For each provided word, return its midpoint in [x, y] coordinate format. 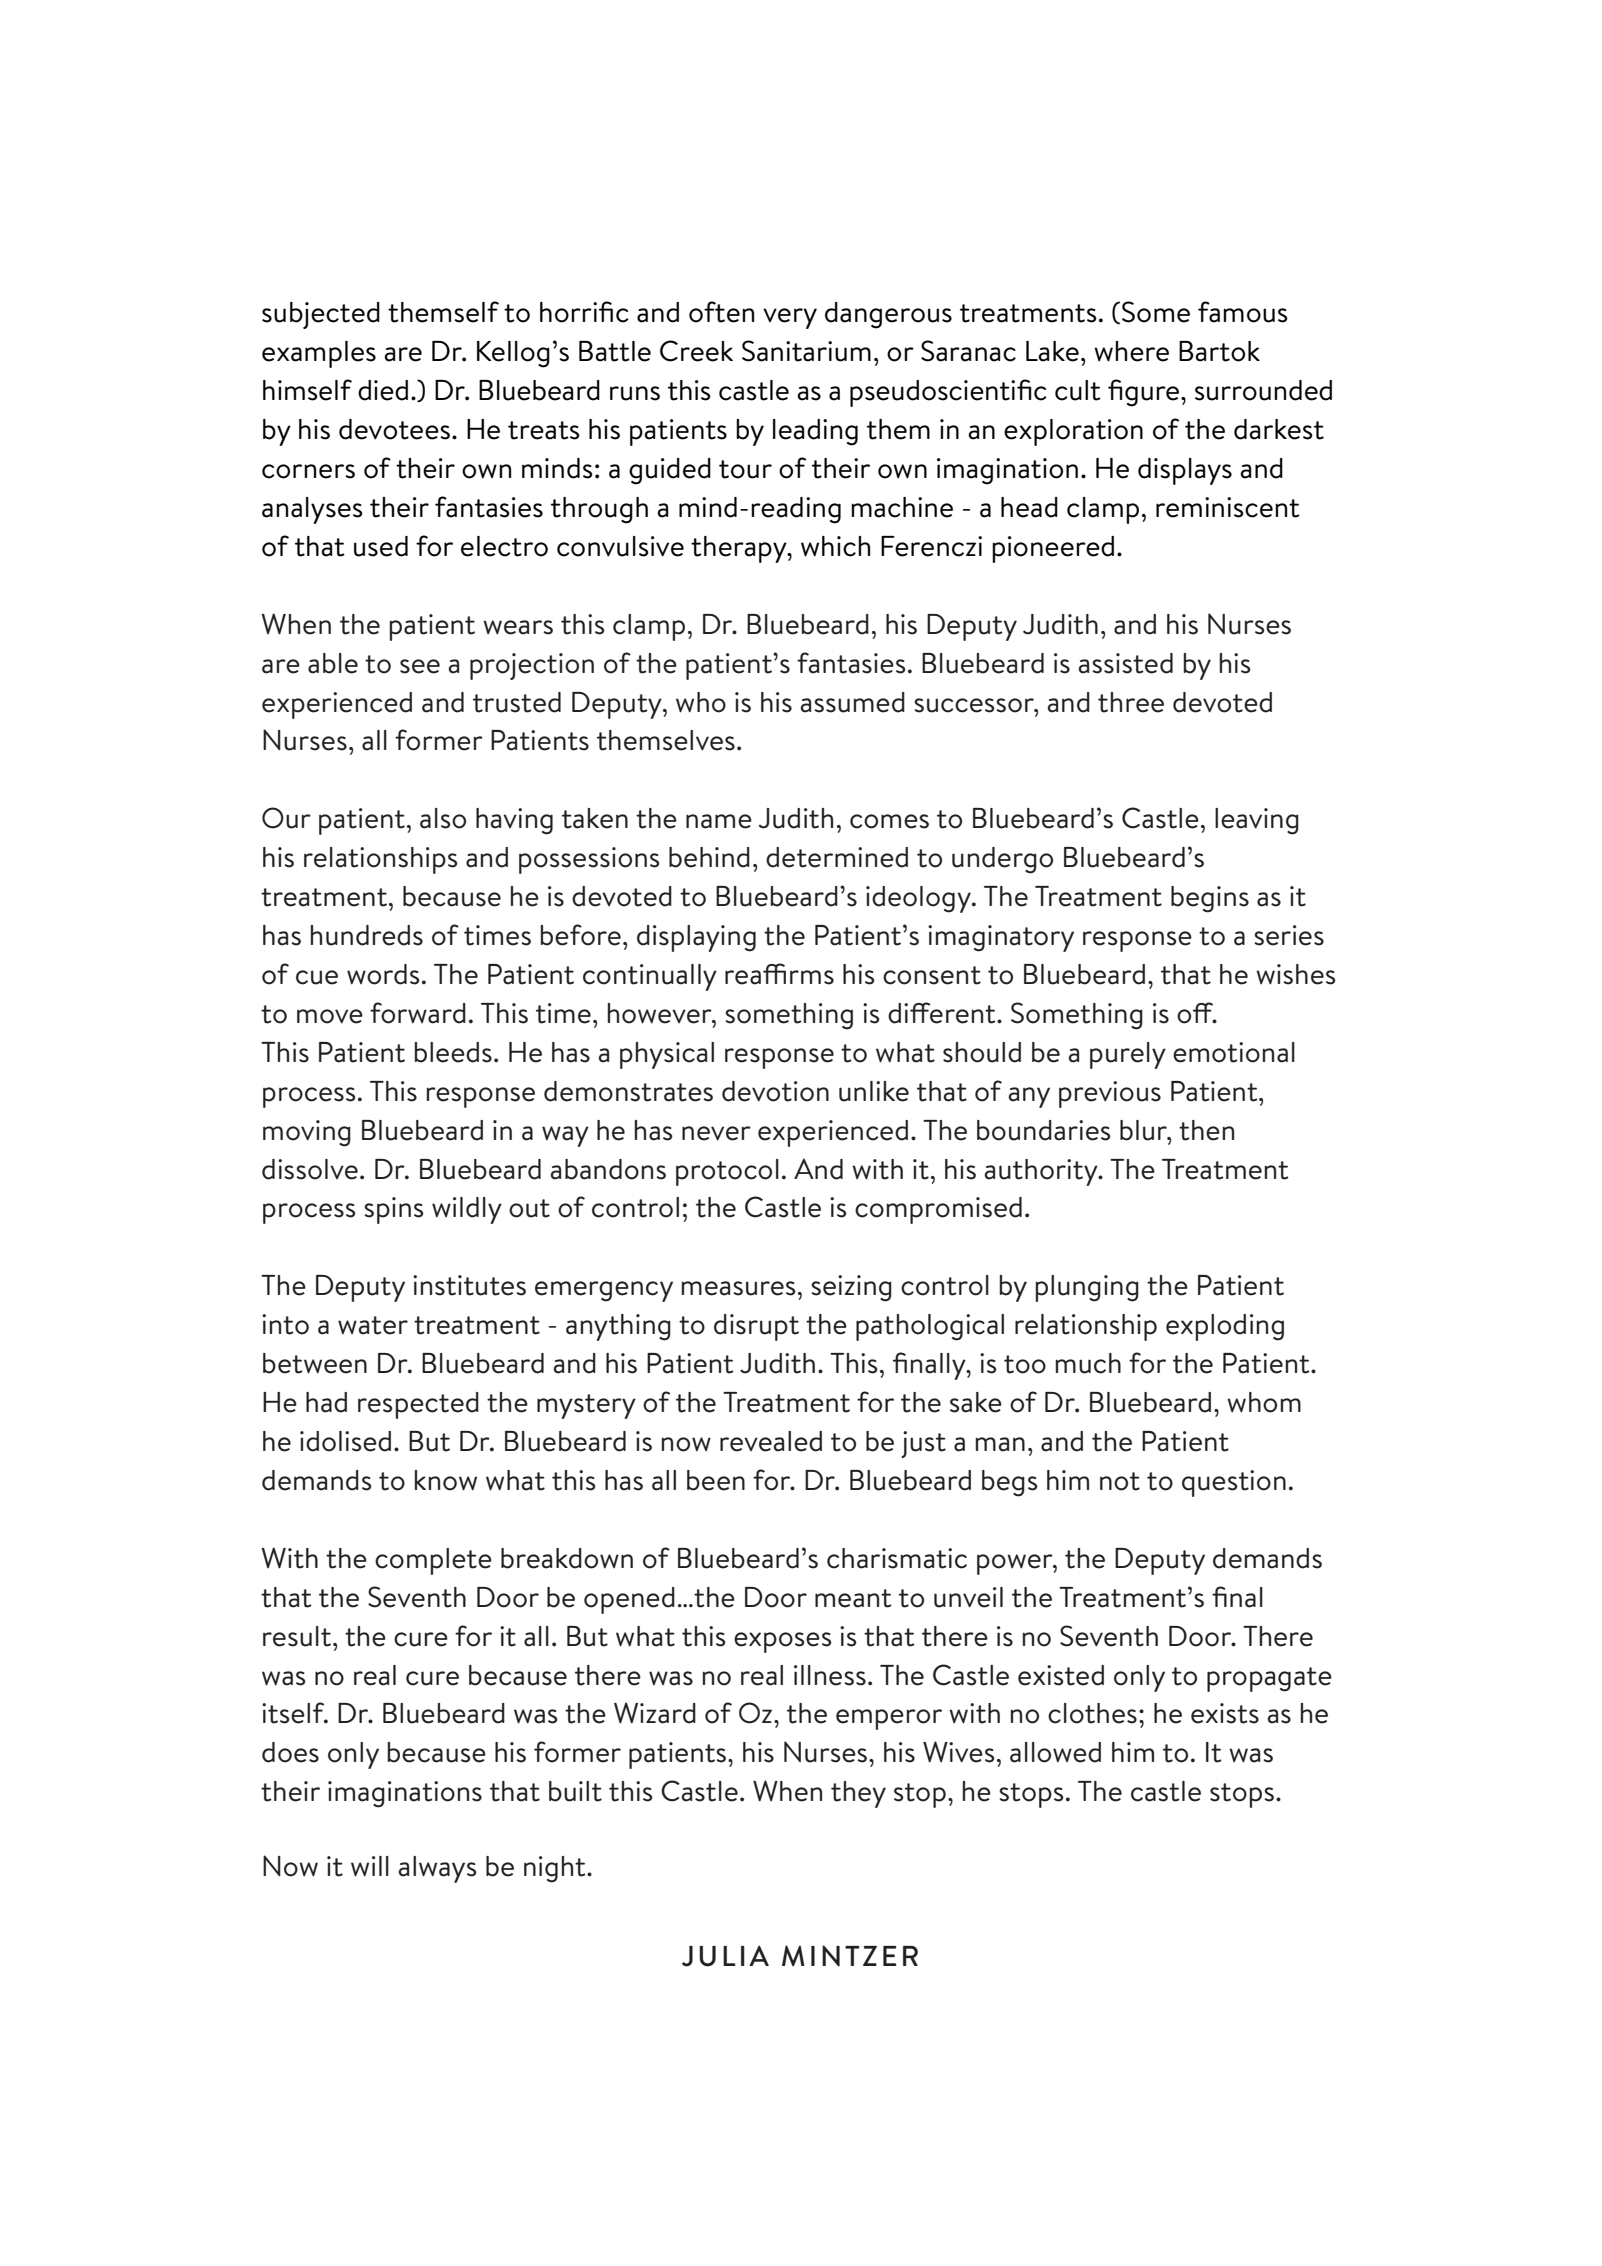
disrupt [756, 1327]
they [858, 1794]
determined [837, 857]
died [383, 390]
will [370, 1866]
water [373, 1325]
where [1131, 351]
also [443, 818]
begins [1210, 899]
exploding [1225, 1327]
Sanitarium [806, 351]
